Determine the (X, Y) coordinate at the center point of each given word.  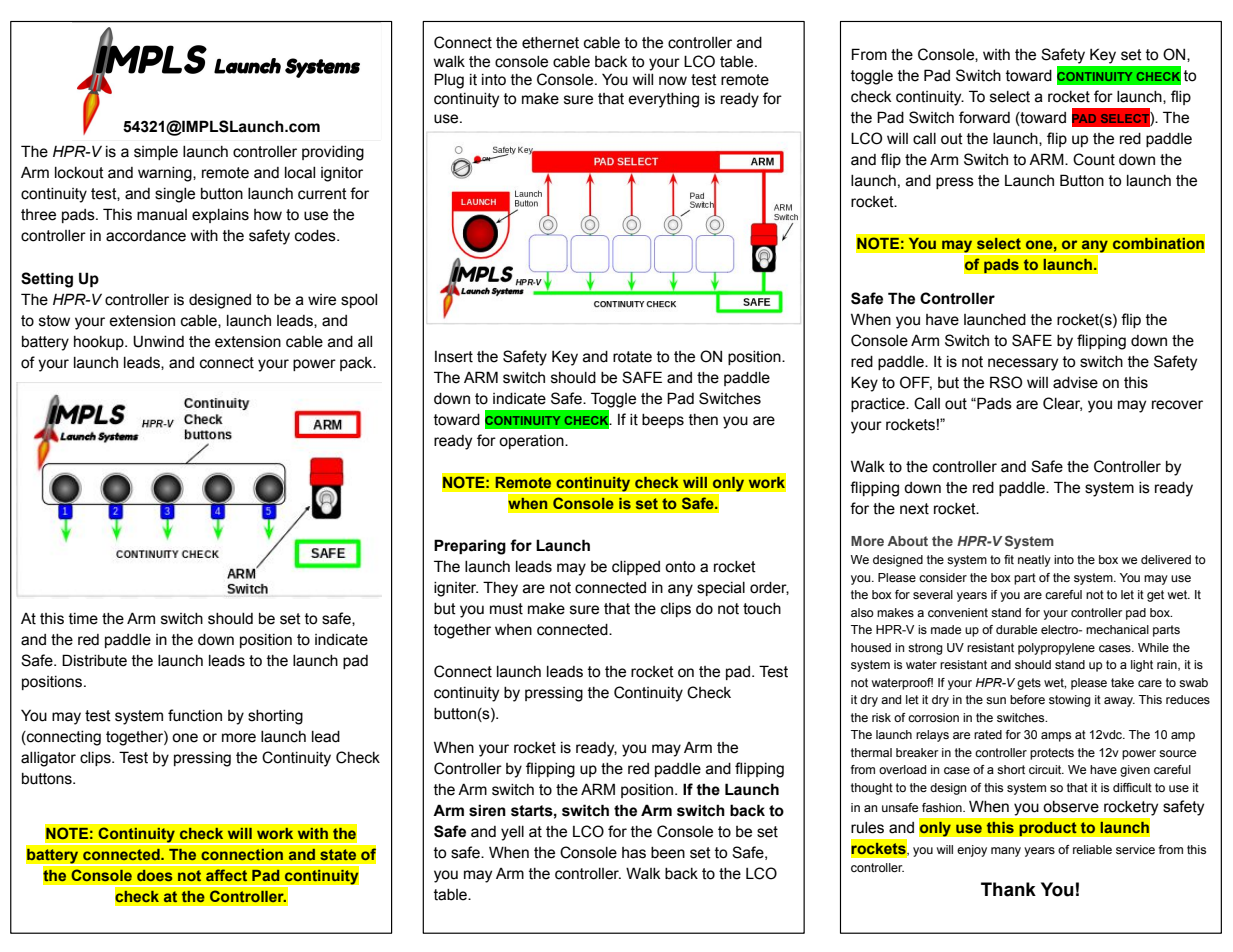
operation (532, 442)
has (634, 853)
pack (357, 364)
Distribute (94, 660)
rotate (632, 357)
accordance (146, 236)
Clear (1062, 404)
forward (984, 117)
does (155, 875)
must (506, 609)
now (673, 81)
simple (156, 153)
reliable (1092, 849)
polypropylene (1056, 649)
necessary (1023, 364)
